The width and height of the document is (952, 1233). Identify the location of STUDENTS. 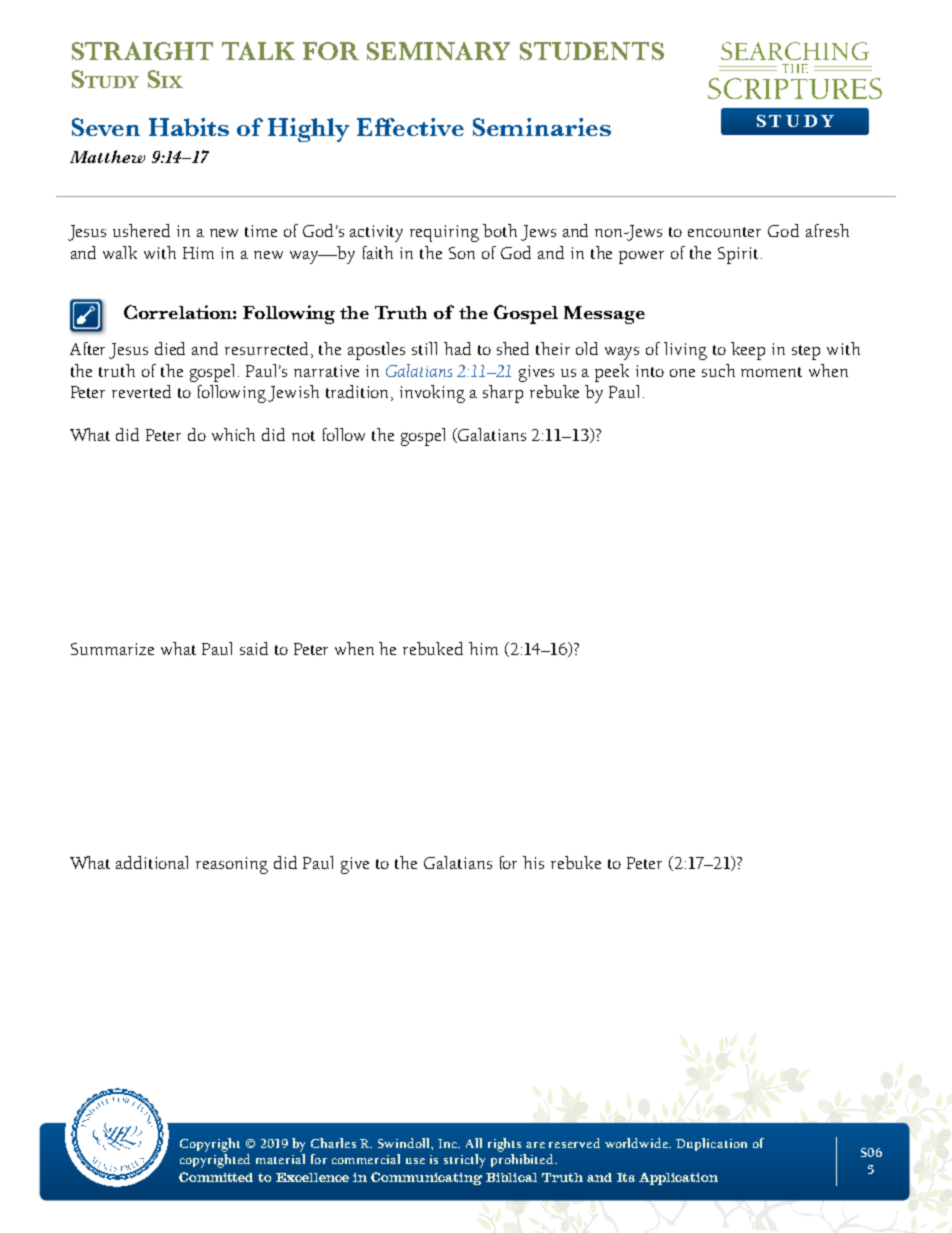
(592, 51).
